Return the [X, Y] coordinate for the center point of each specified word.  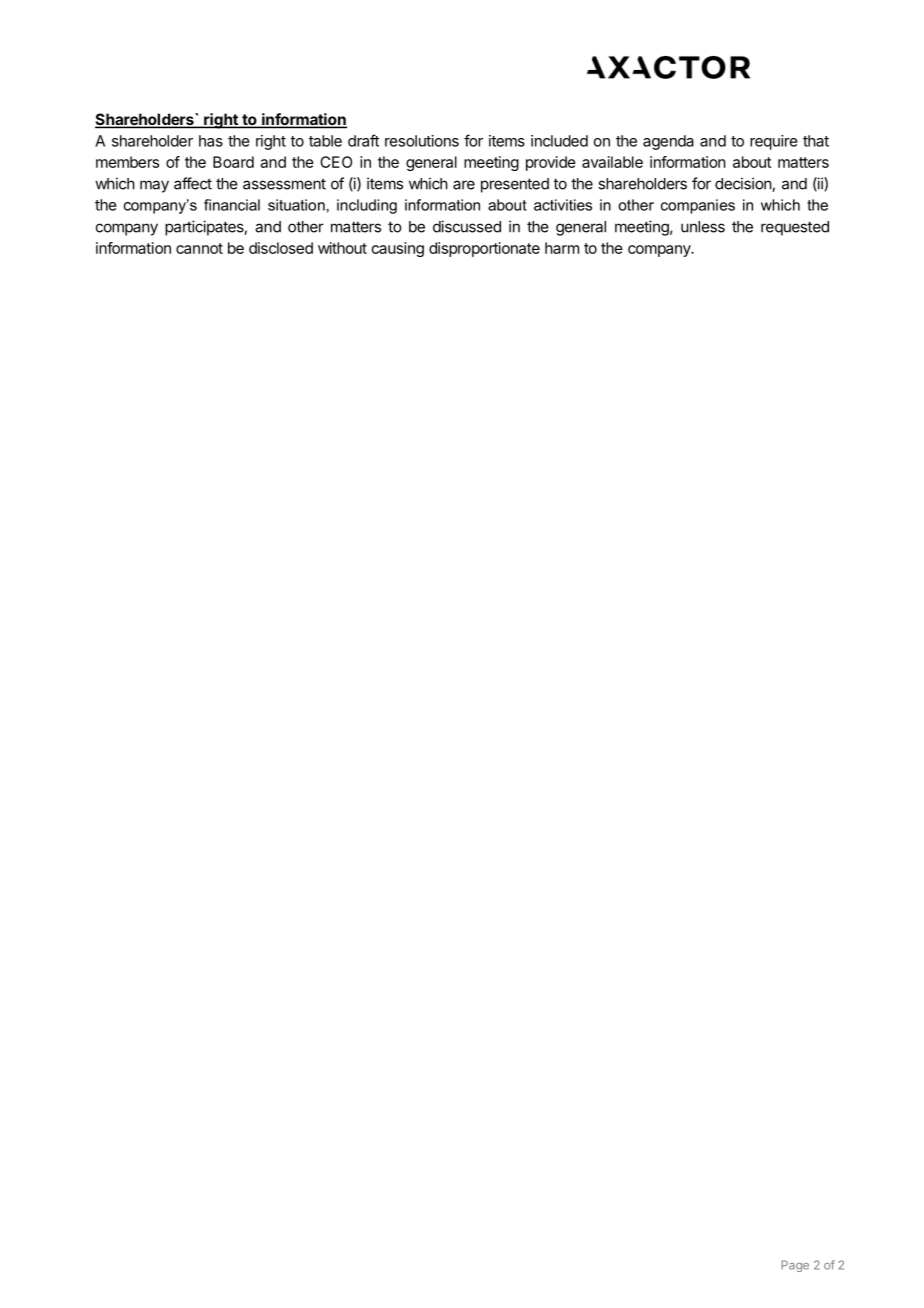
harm [562, 248]
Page [795, 1266]
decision [744, 184]
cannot [199, 248]
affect [193, 183]
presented [515, 185]
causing [398, 249]
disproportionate [484, 249]
